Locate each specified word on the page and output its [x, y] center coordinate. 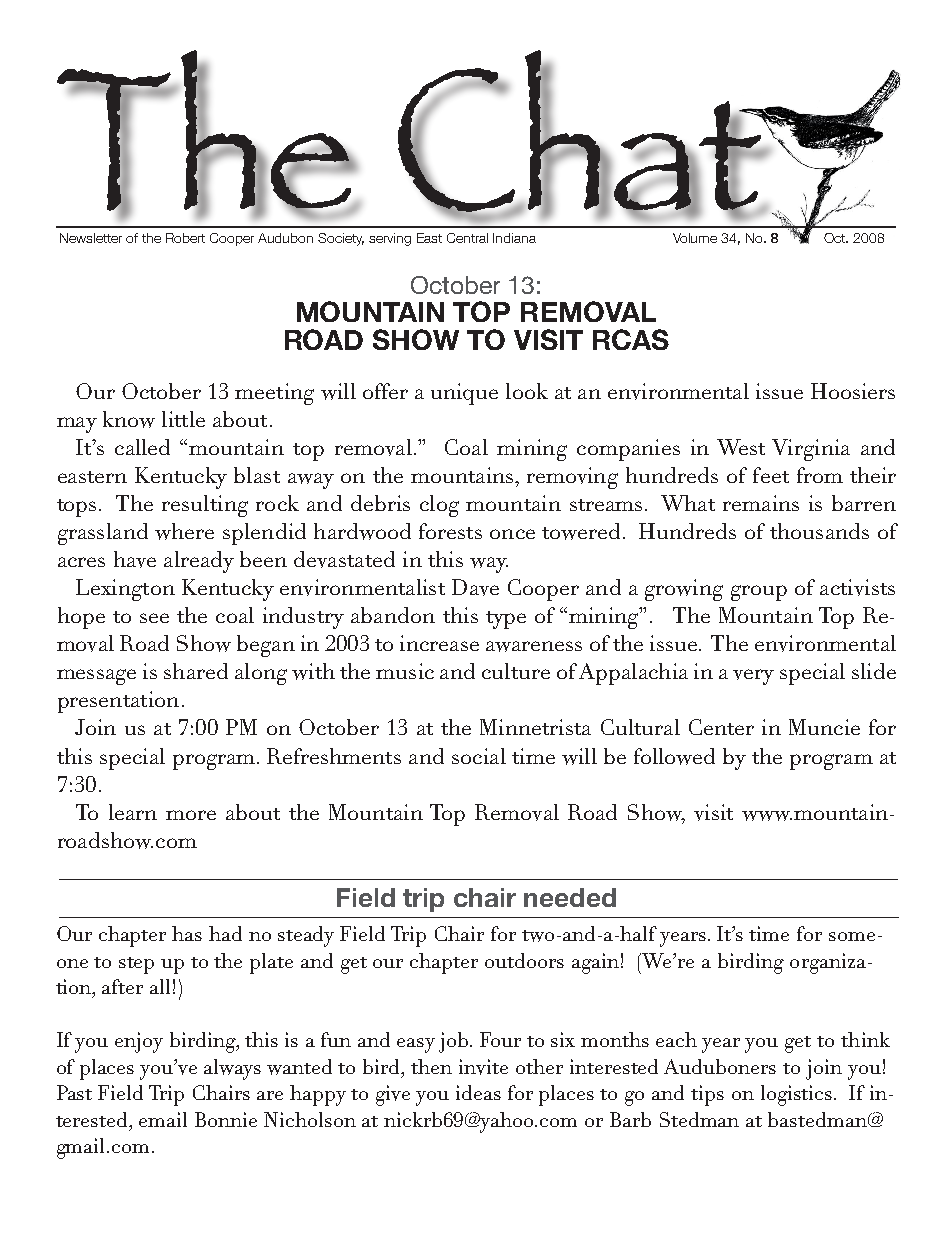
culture [516, 671]
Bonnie [226, 1119]
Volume [695, 238]
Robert [185, 238]
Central [467, 238]
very [753, 677]
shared [196, 671]
